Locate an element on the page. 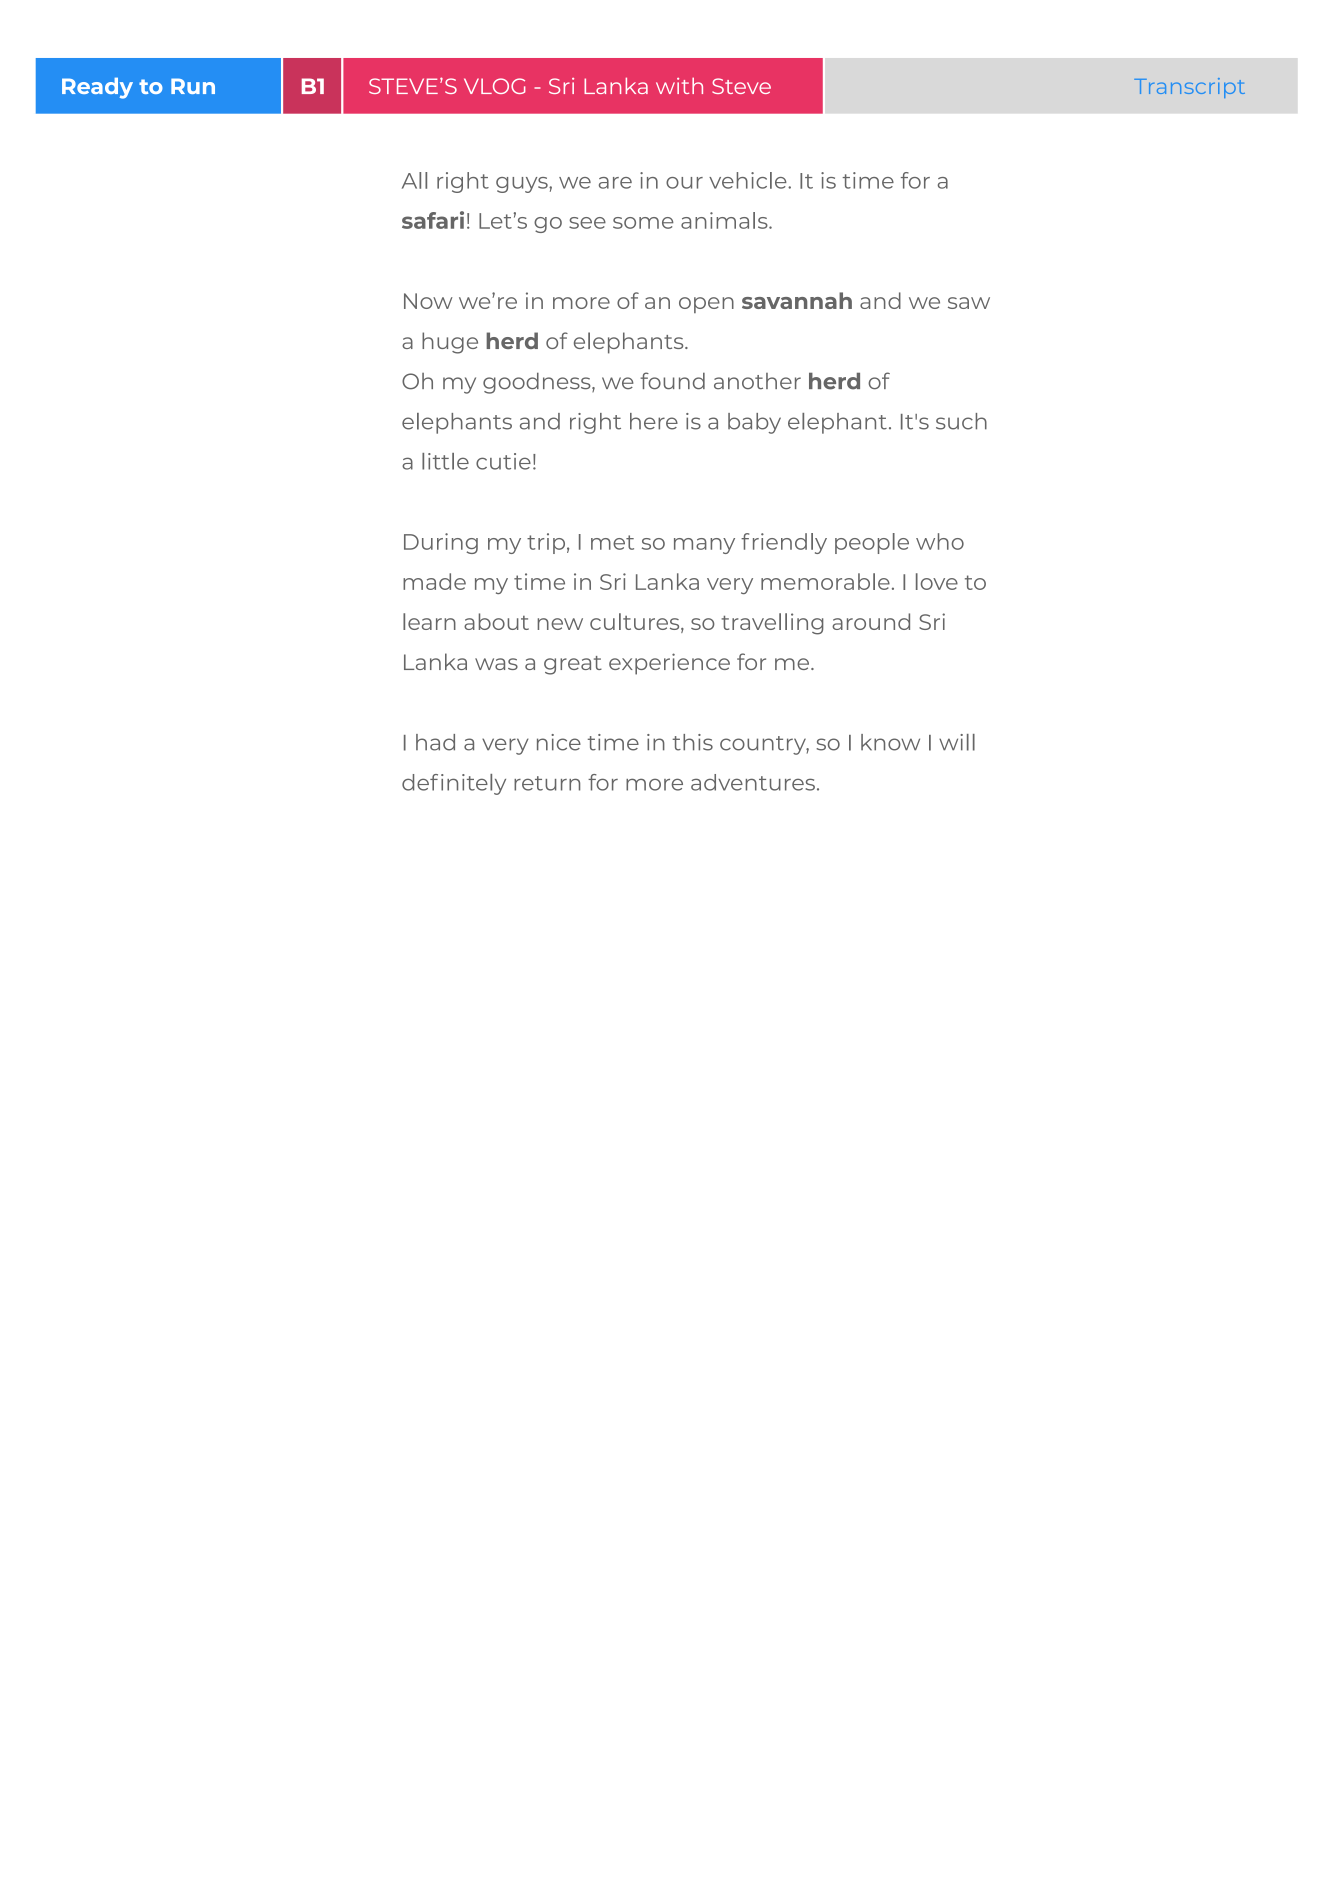  with is located at coordinates (679, 85).
